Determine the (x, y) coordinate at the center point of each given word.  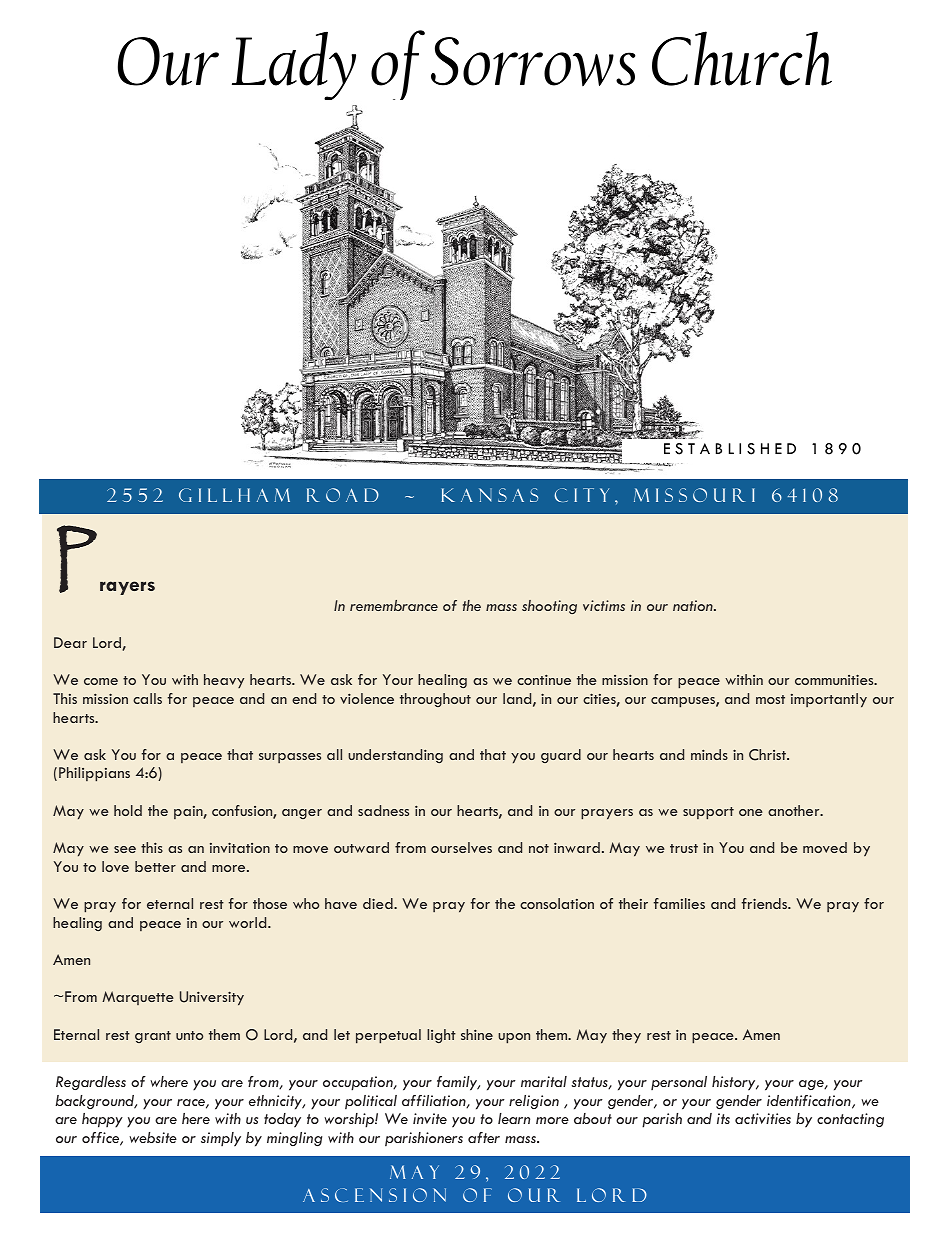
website (153, 1137)
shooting (549, 607)
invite (430, 1118)
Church (742, 58)
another (795, 810)
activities (763, 1118)
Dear (70, 642)
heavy (224, 681)
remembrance (394, 605)
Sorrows (533, 62)
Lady (294, 65)
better (155, 866)
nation (694, 605)
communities (835, 679)
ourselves (461, 847)
